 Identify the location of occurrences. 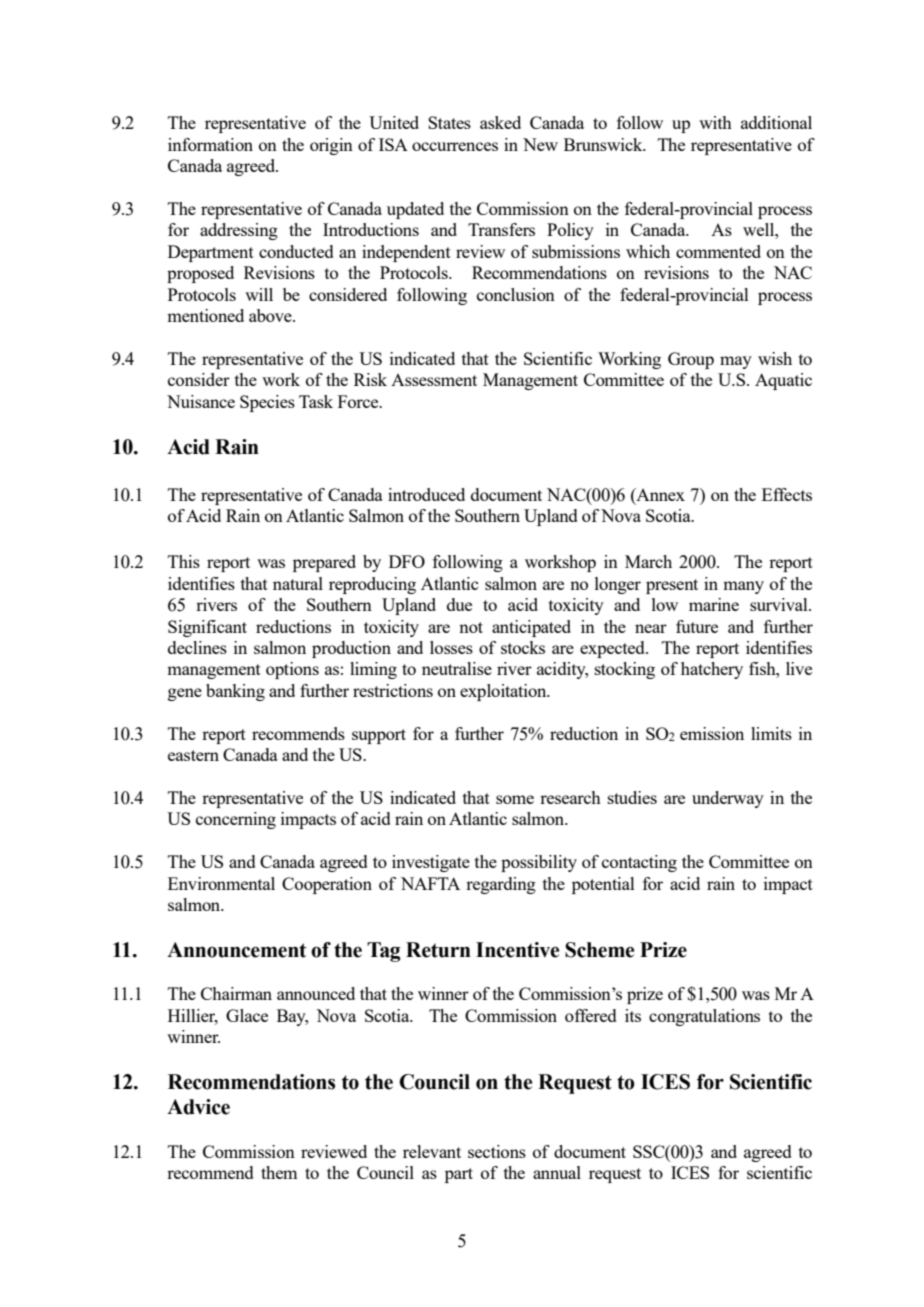
(455, 146).
